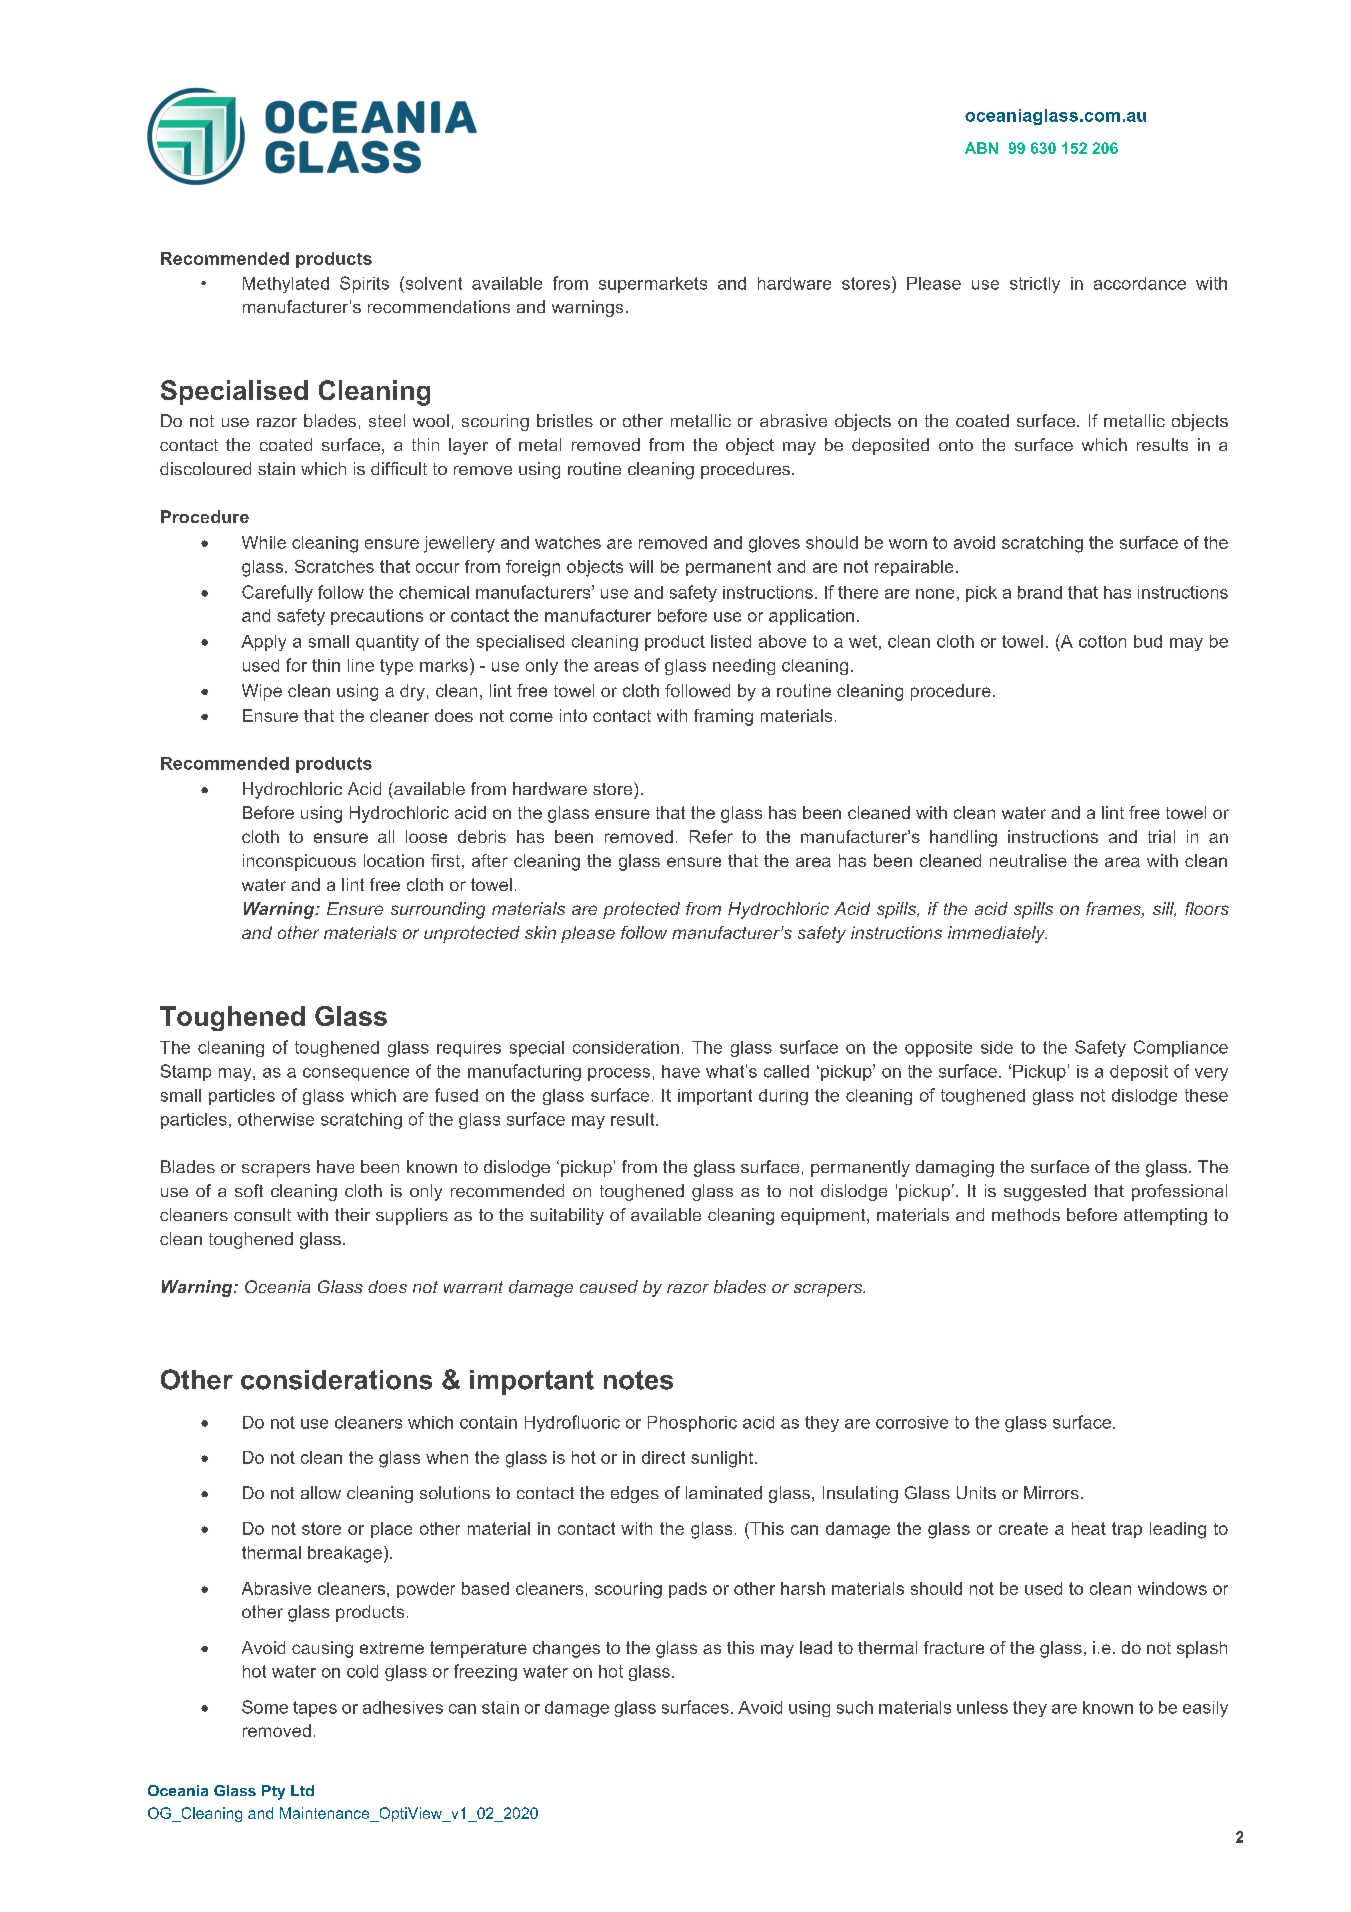  What do you see at coordinates (315, 1709) in the screenshot?
I see `tapes` at bounding box center [315, 1709].
